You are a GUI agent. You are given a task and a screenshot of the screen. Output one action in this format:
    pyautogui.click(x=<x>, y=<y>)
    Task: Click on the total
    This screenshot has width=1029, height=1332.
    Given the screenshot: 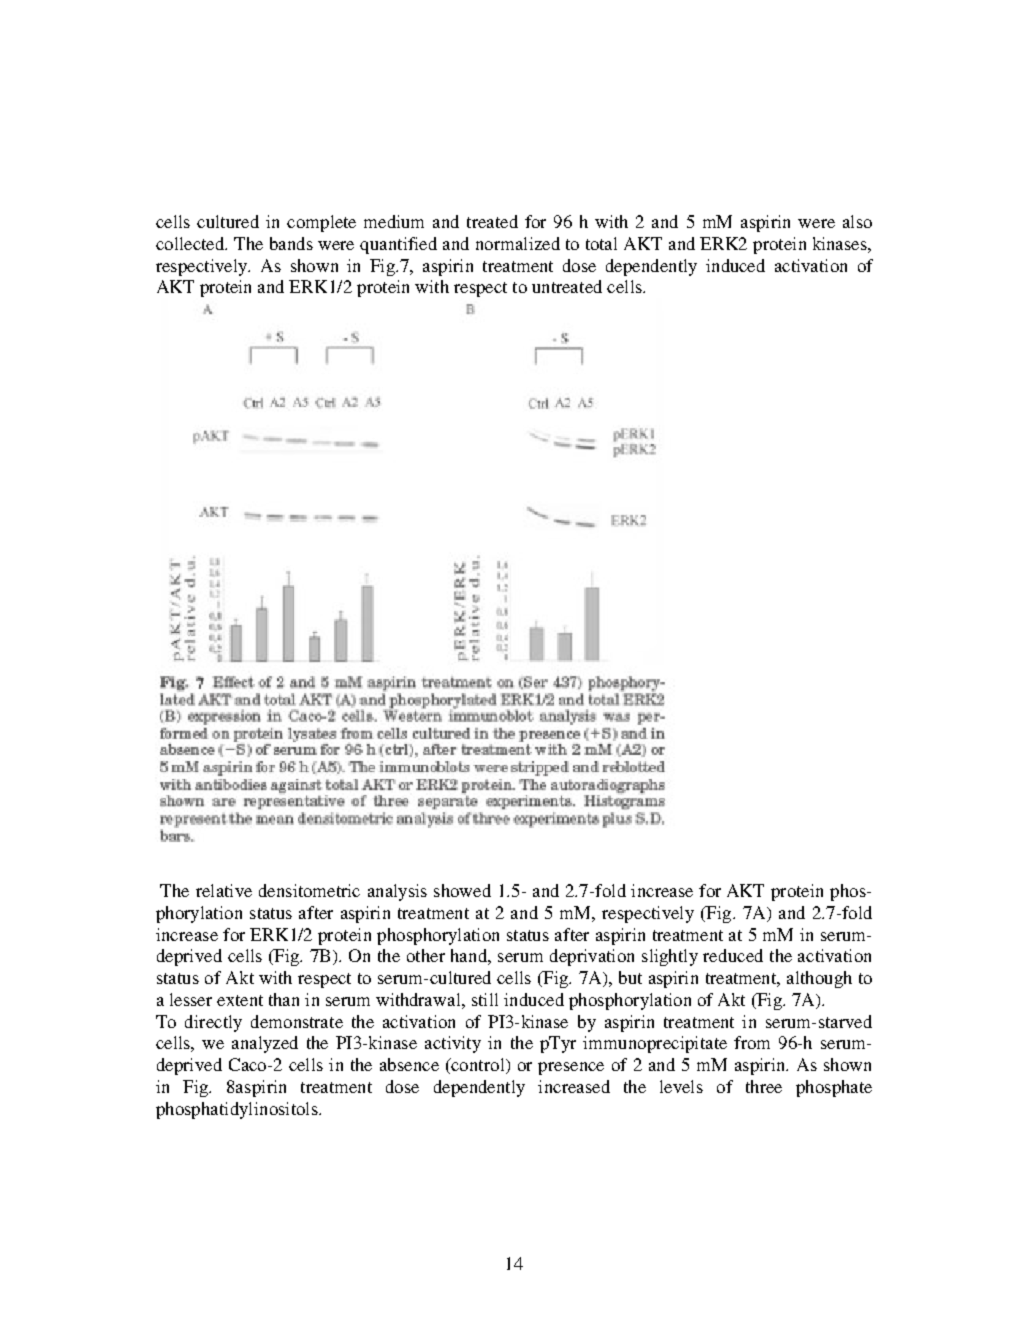 What is the action you would take?
    pyautogui.click(x=601, y=243)
